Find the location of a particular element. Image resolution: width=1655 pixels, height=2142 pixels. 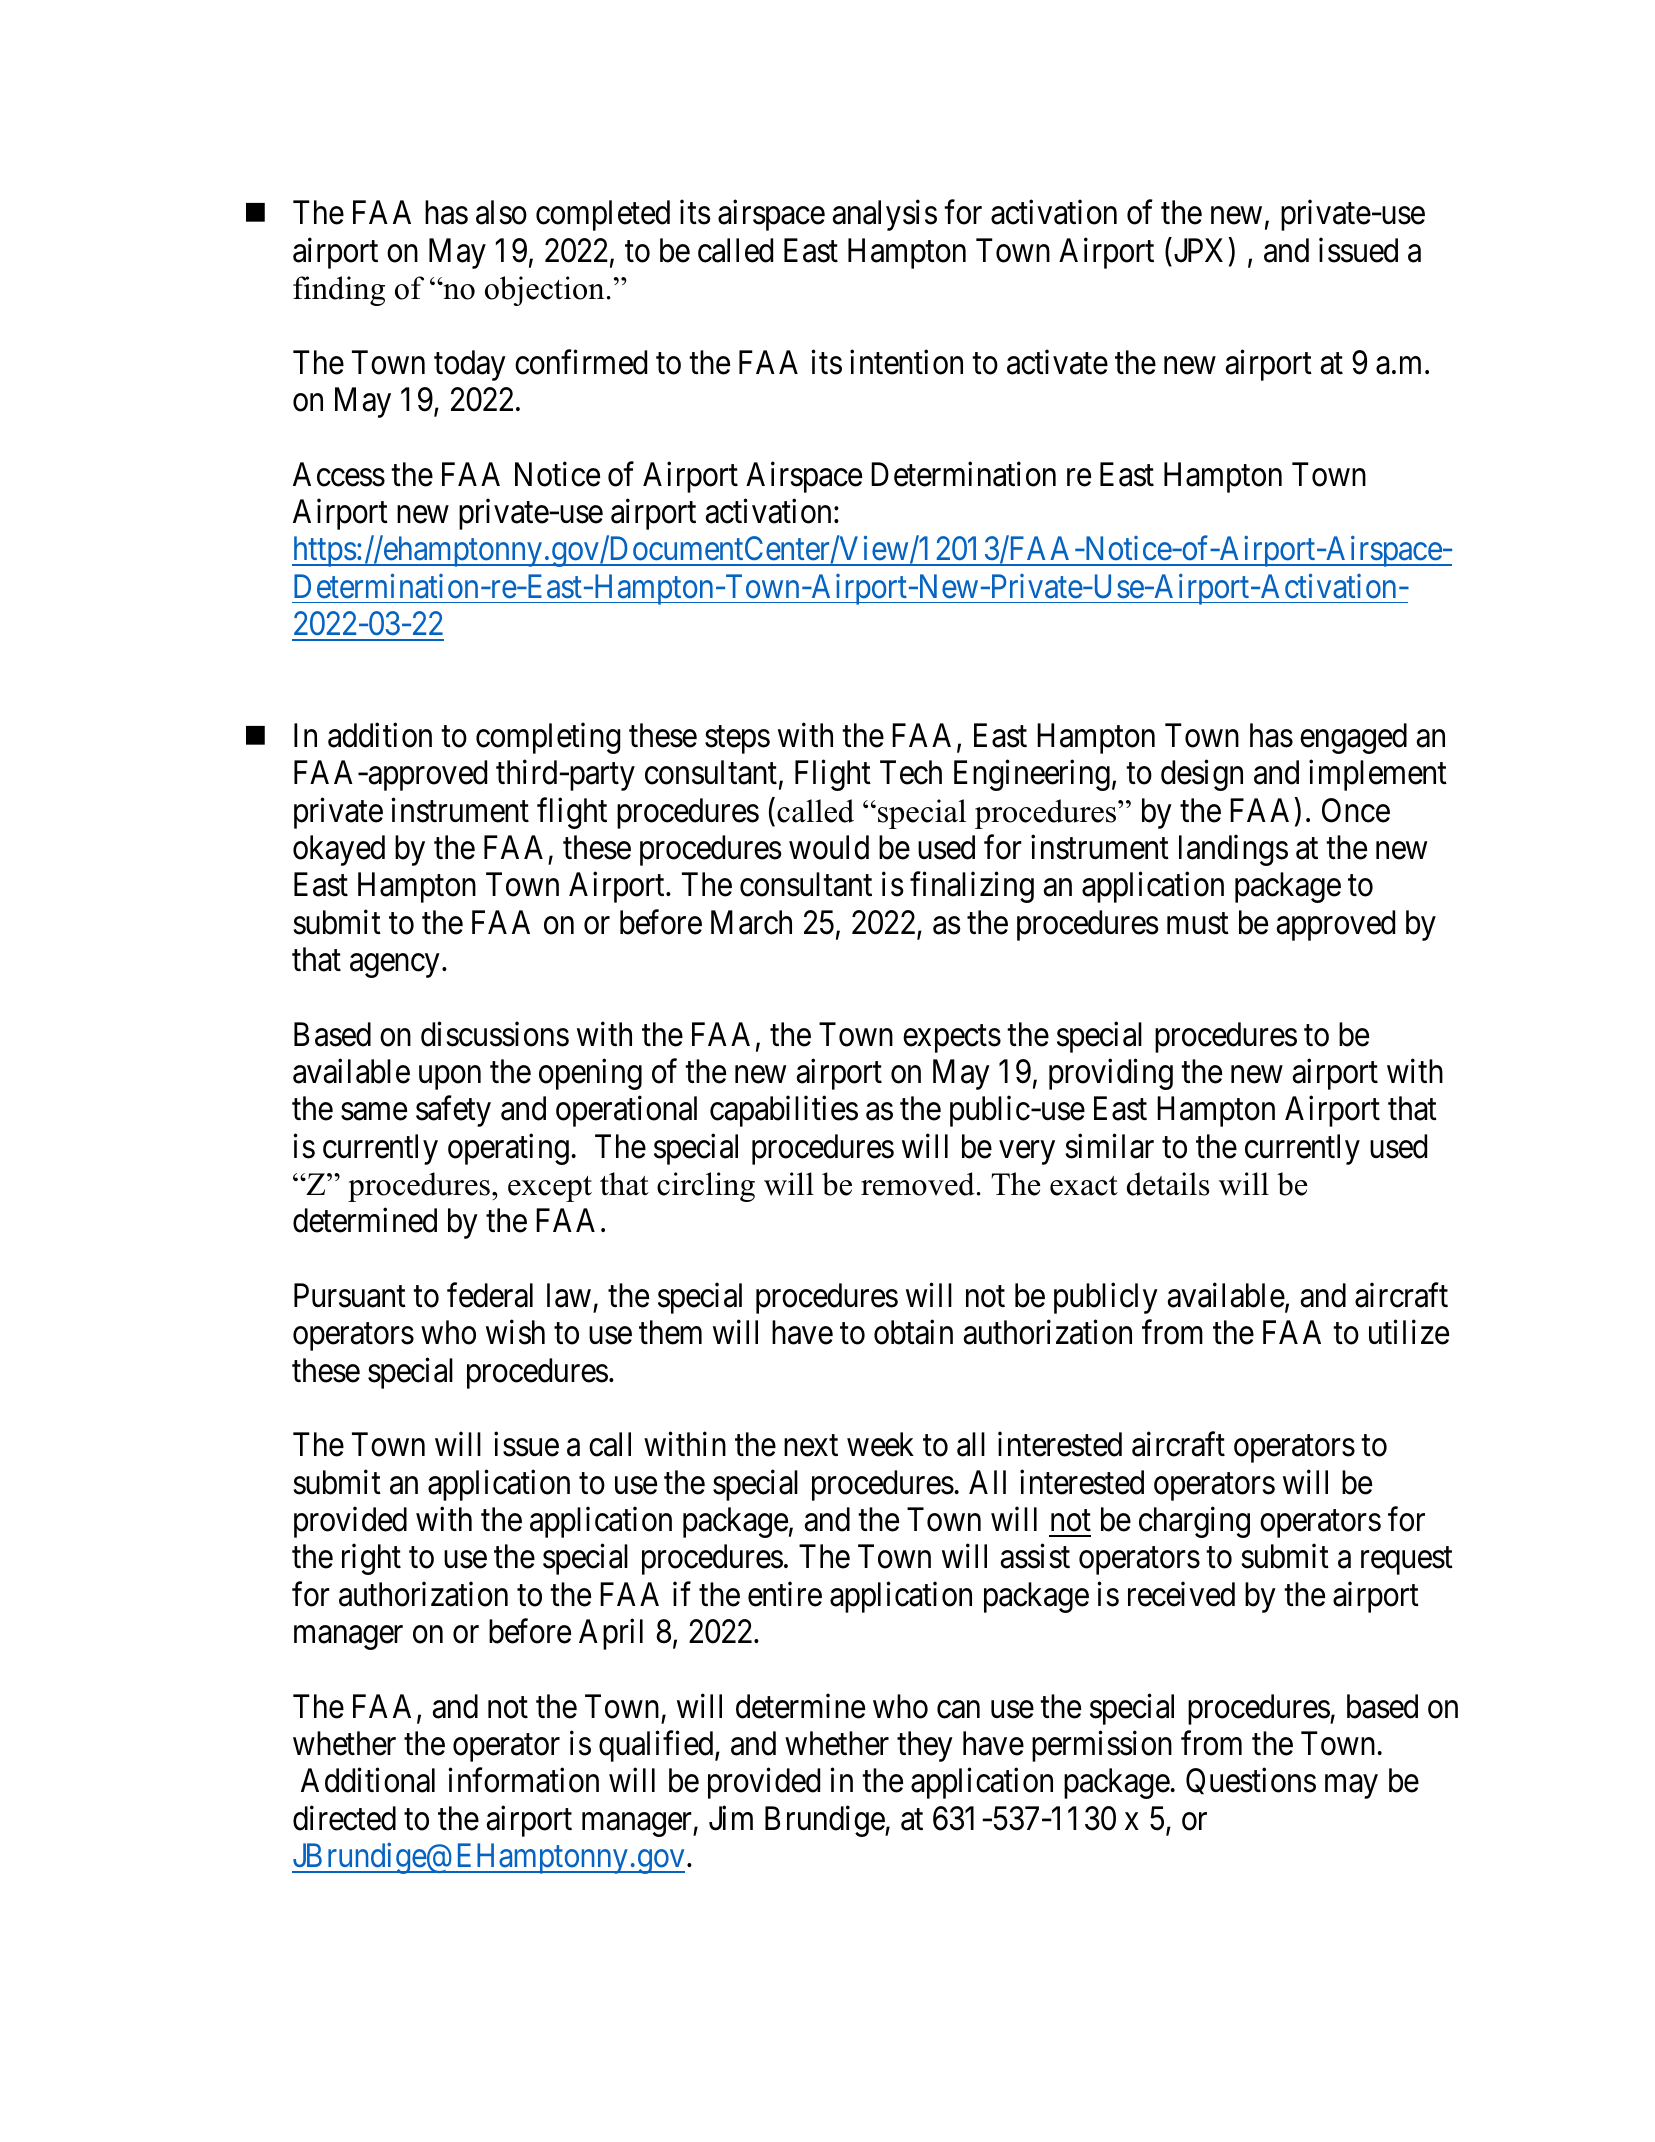

also is located at coordinates (501, 212).
